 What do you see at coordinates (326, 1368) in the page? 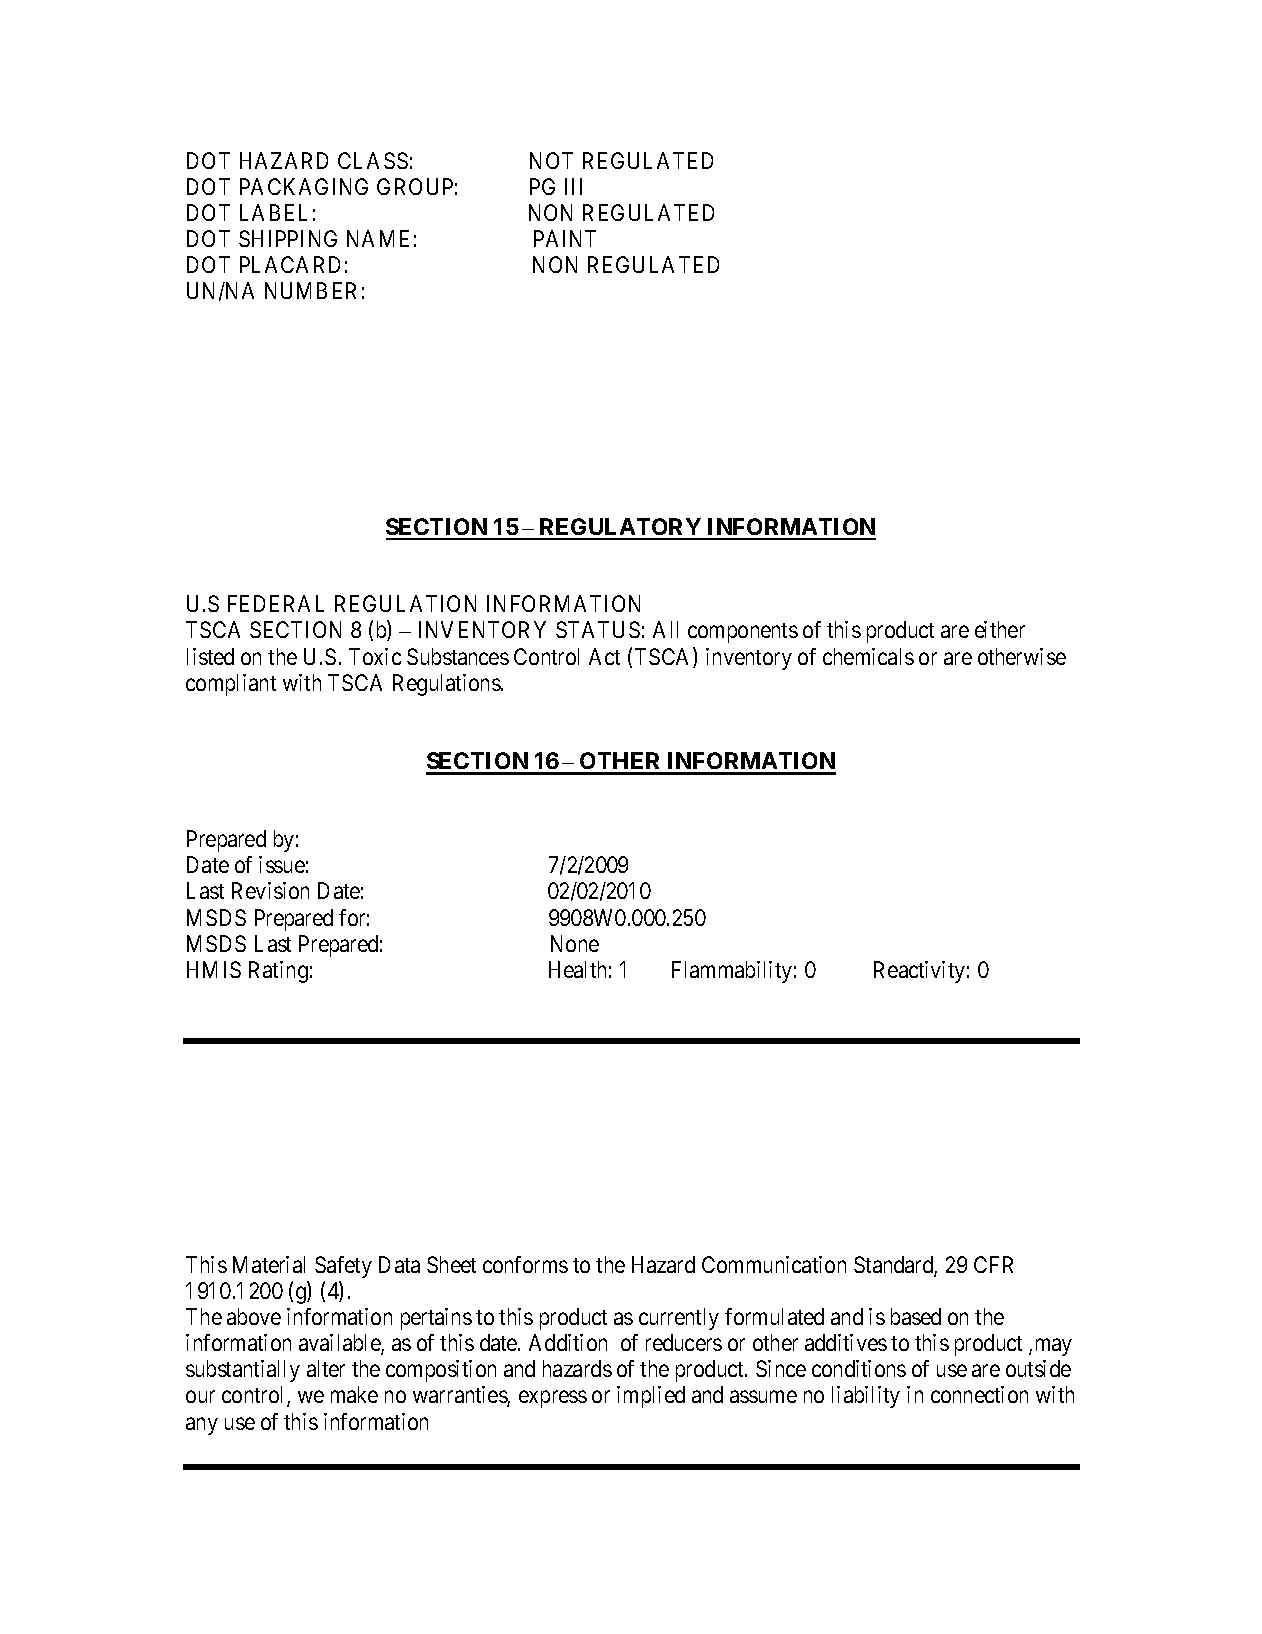
I see `alter` at bounding box center [326, 1368].
